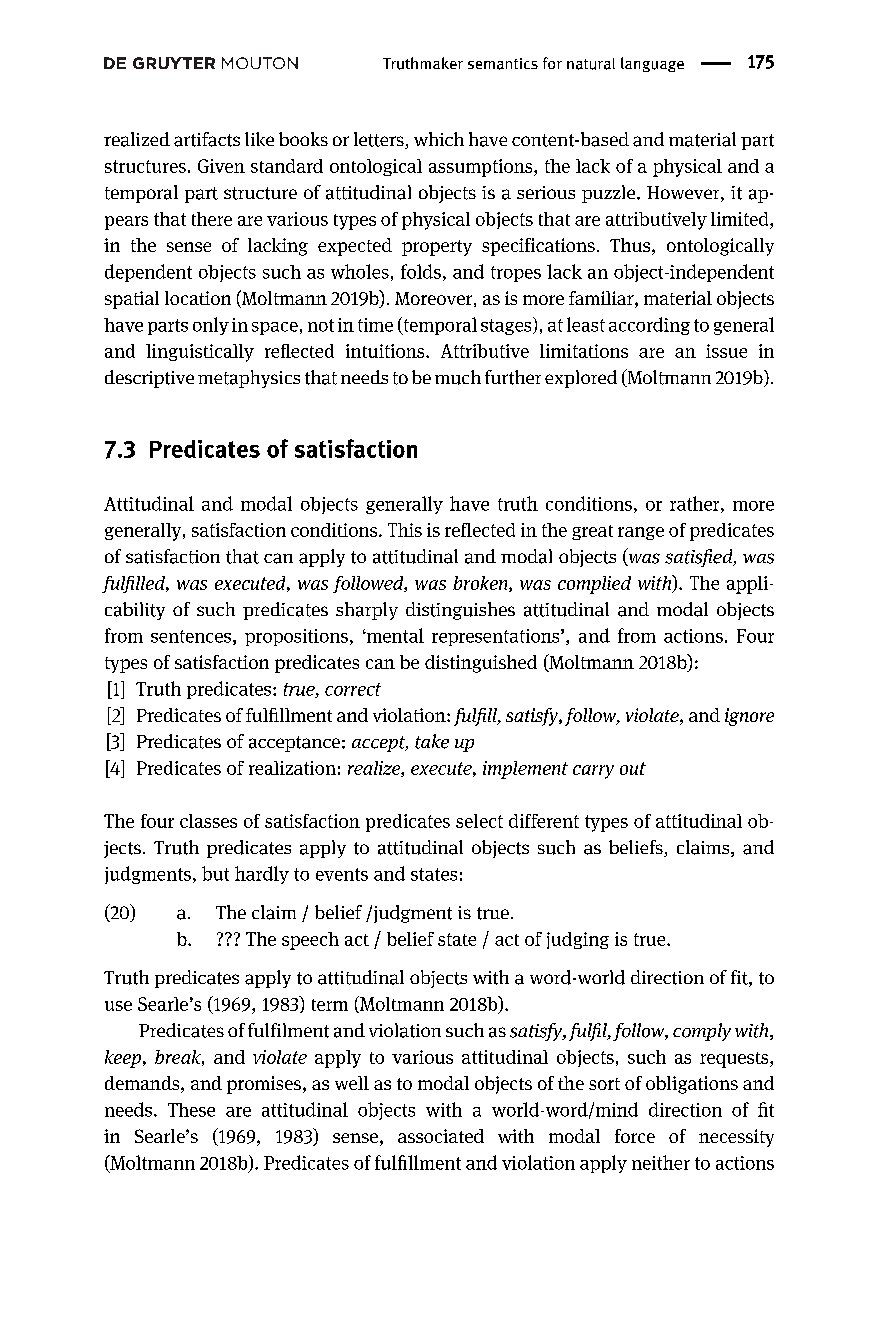 The width and height of the screenshot is (896, 1331). Describe the element at coordinates (439, 139) in the screenshot. I see `which` at that location.
